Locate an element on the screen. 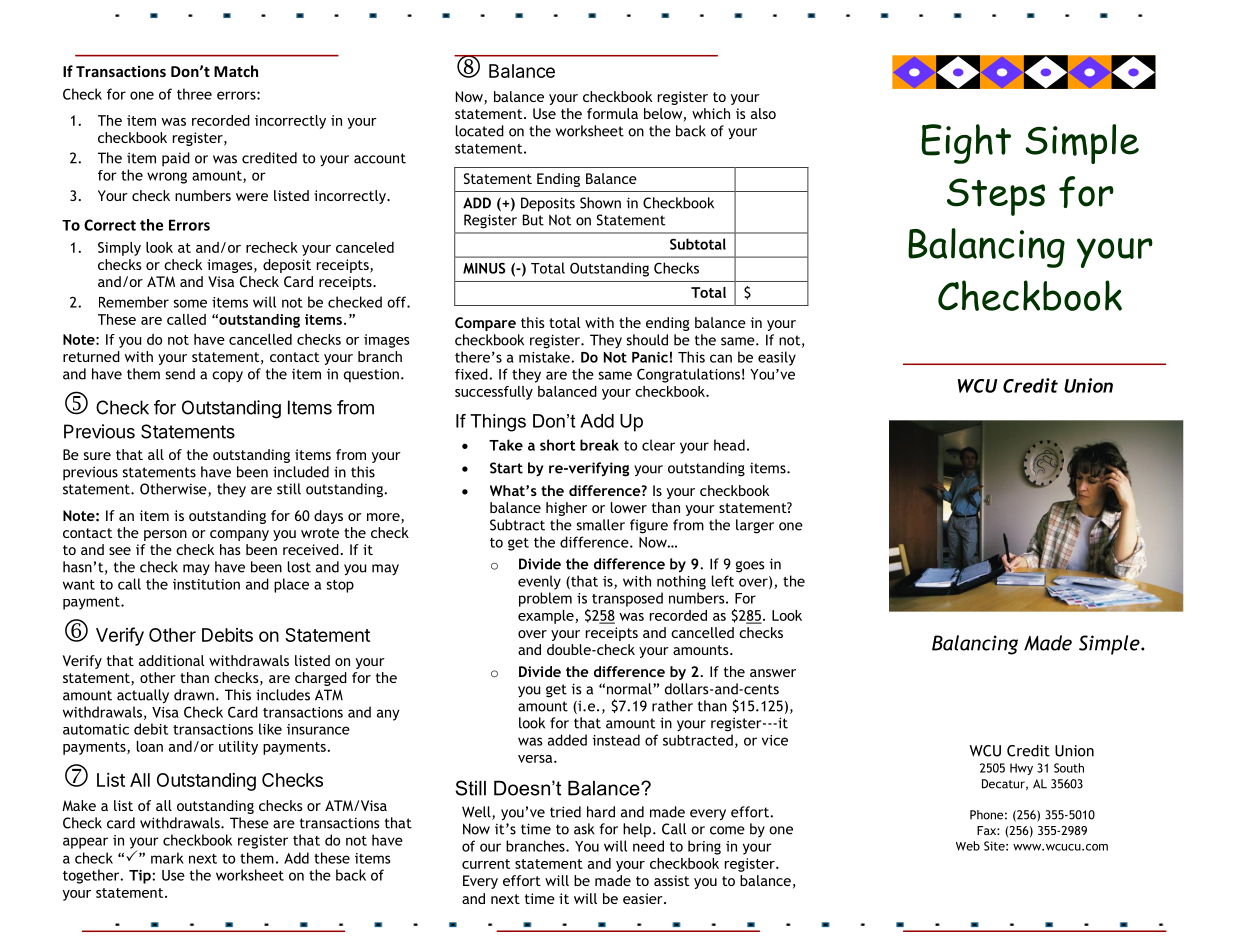 Image resolution: width=1233 pixels, height=952 pixels. answer is located at coordinates (773, 673).
